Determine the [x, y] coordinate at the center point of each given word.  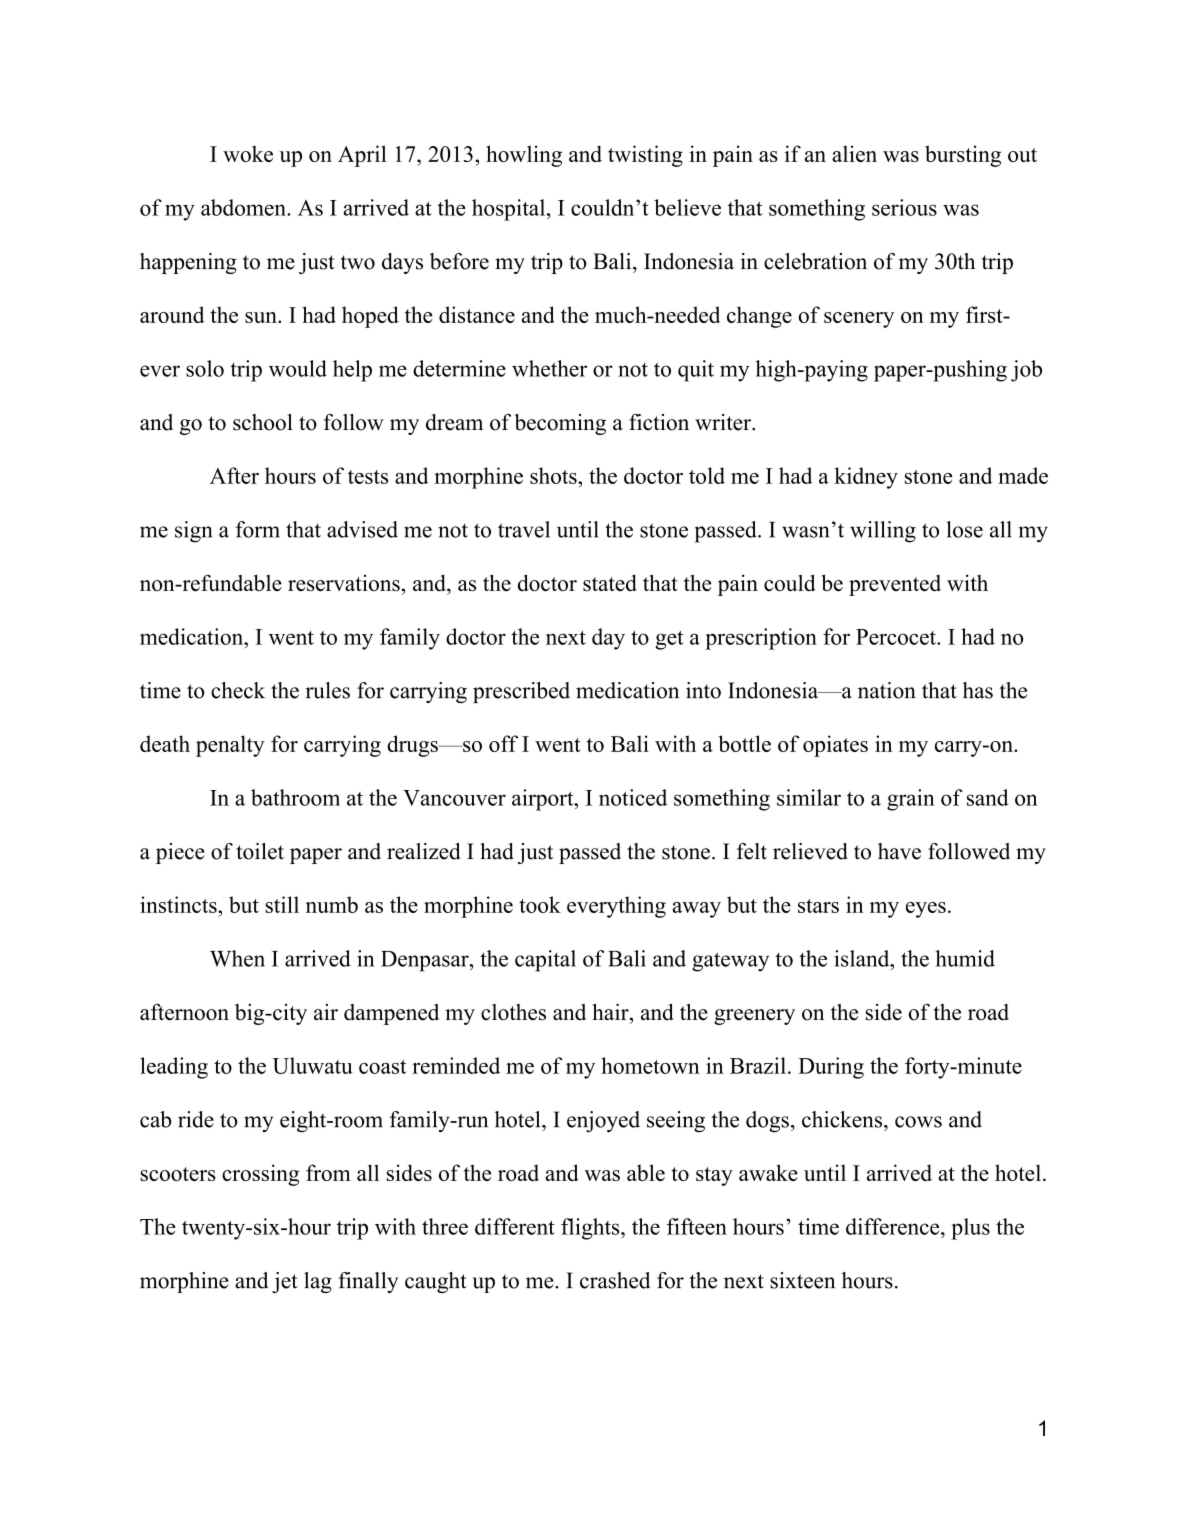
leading [174, 1068]
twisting [645, 156]
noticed [633, 797]
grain [911, 800]
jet [285, 1282]
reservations [344, 583]
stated [610, 582]
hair [611, 1011]
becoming [560, 424]
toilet [260, 851]
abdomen [244, 207]
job [1026, 371]
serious [904, 207]
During [831, 1068]
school [263, 422]
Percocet [897, 637]
